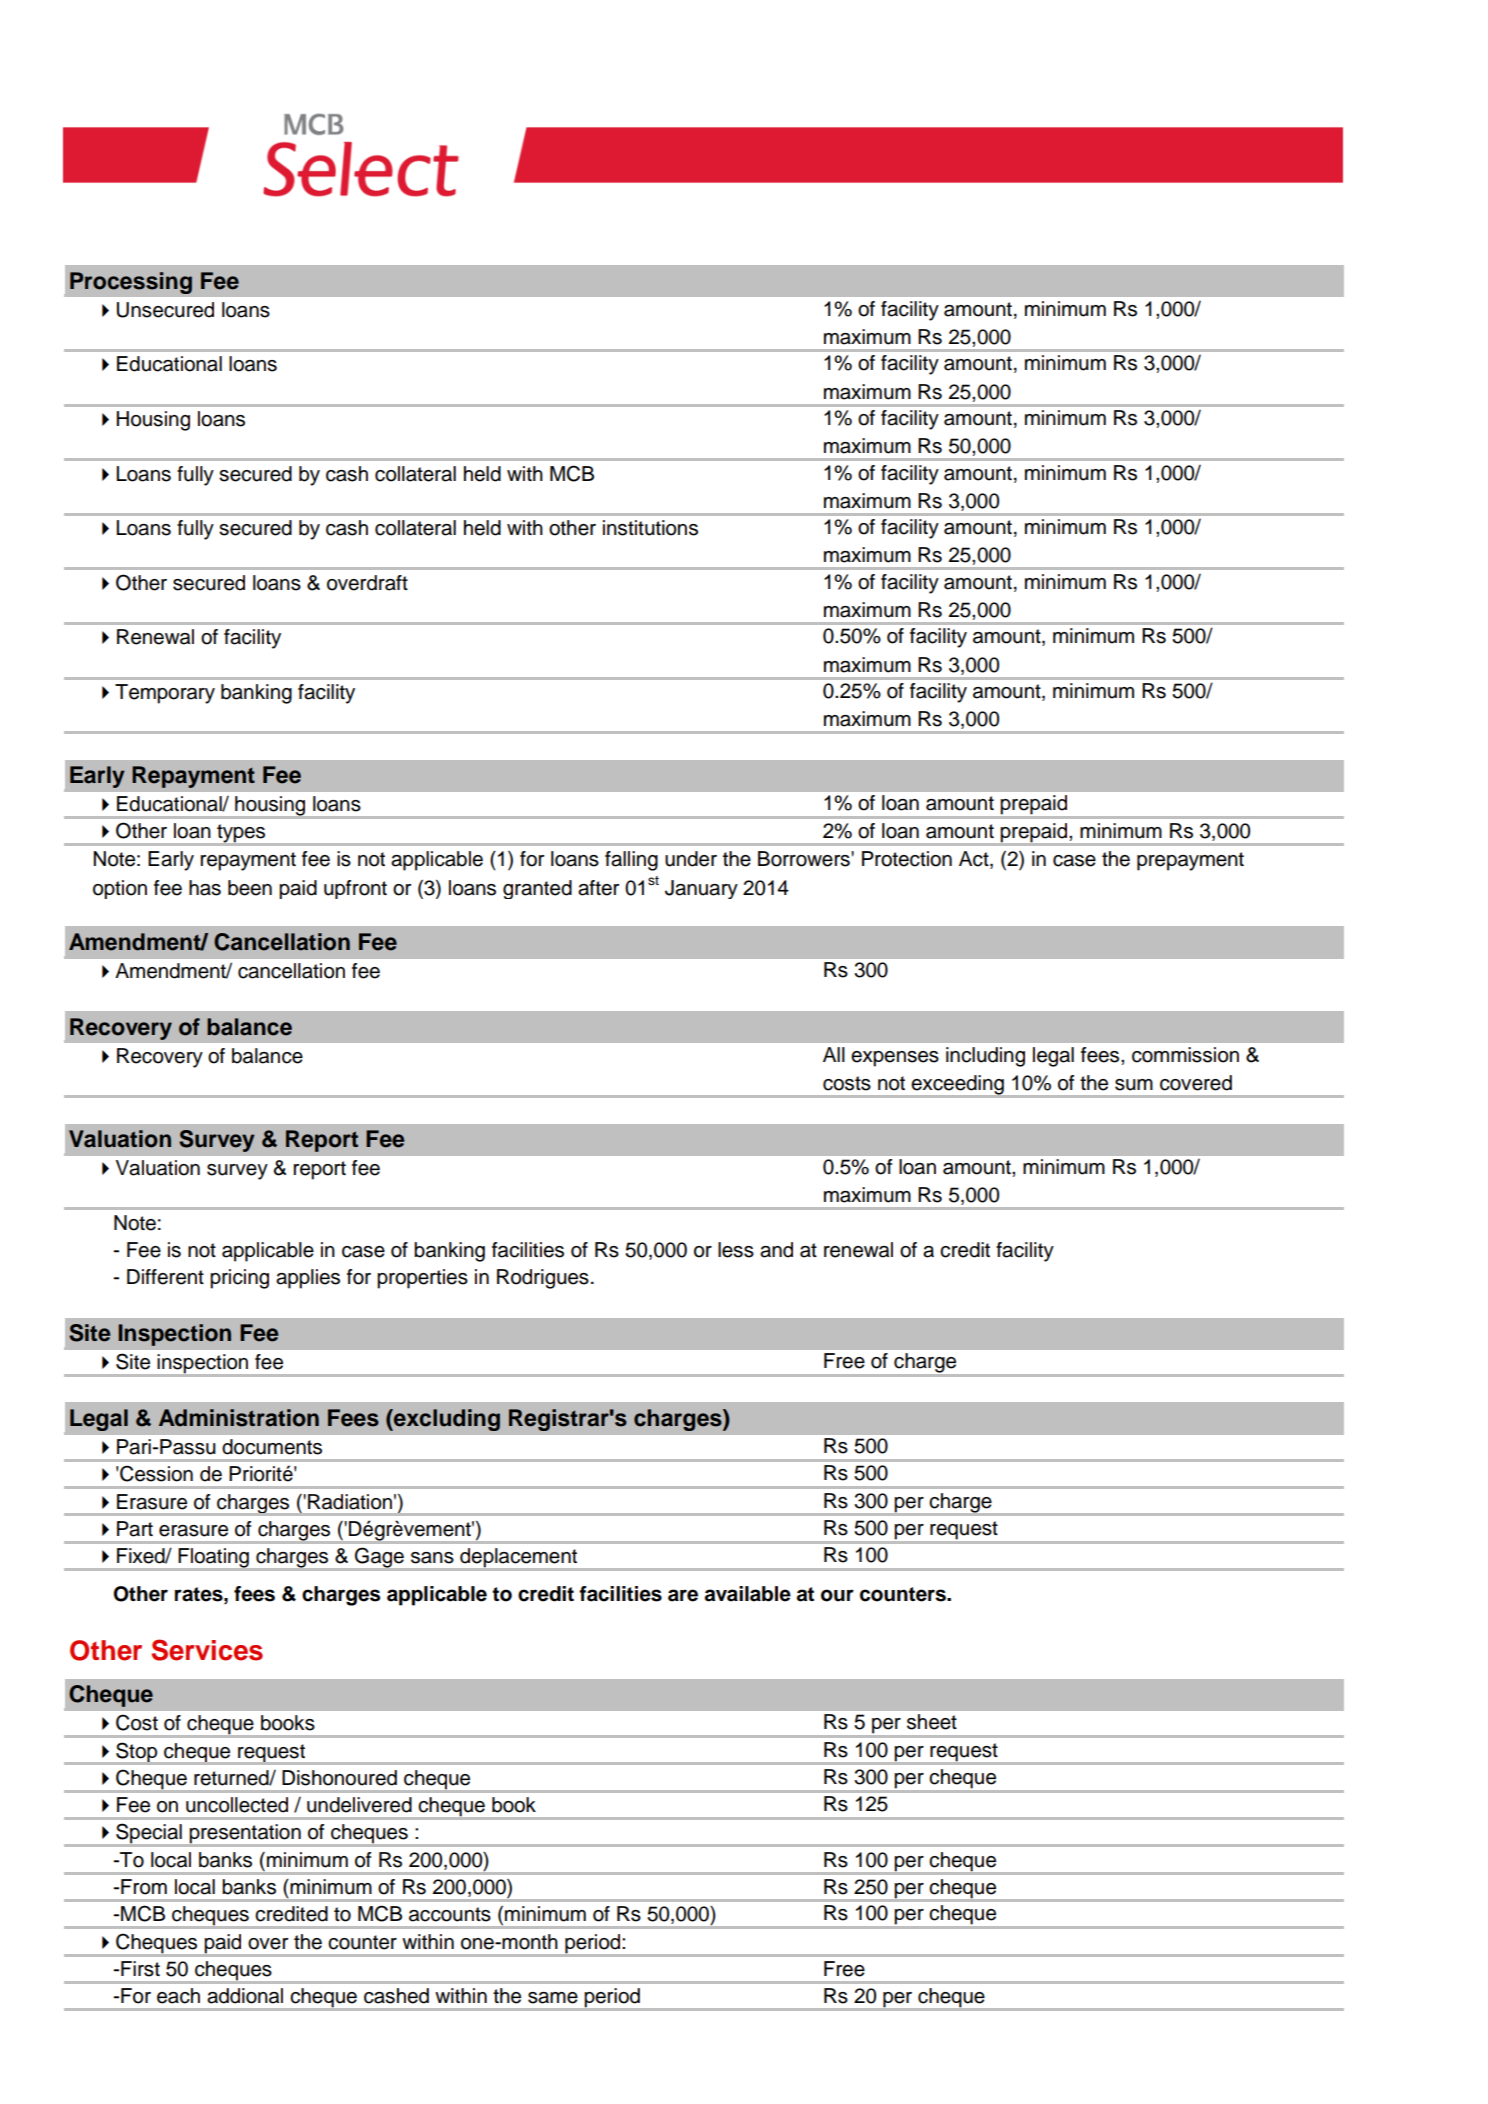  Describe the element at coordinates (178, 1996) in the document. I see `each` at that location.
